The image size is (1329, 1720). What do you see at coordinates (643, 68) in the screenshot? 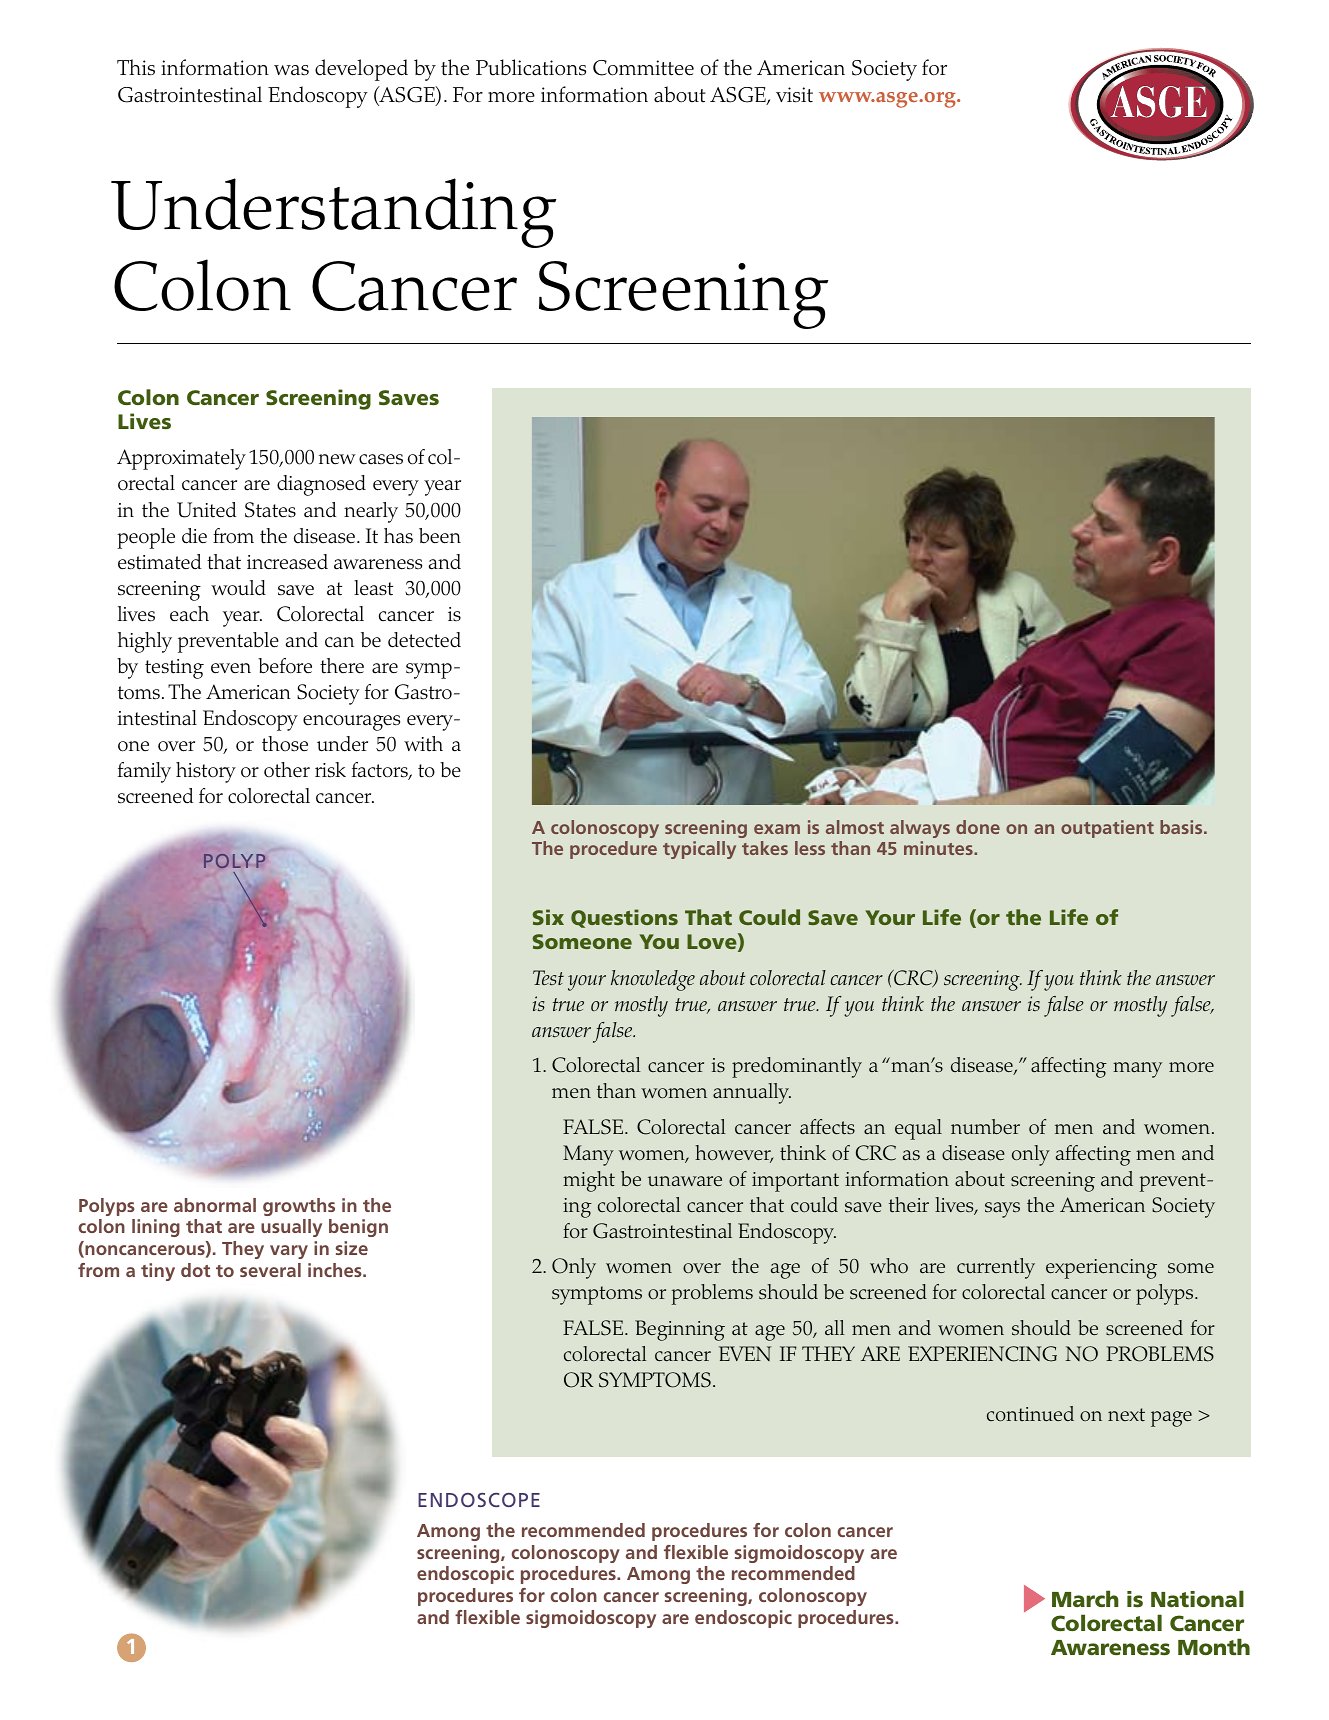
I see `Committee` at bounding box center [643, 68].
